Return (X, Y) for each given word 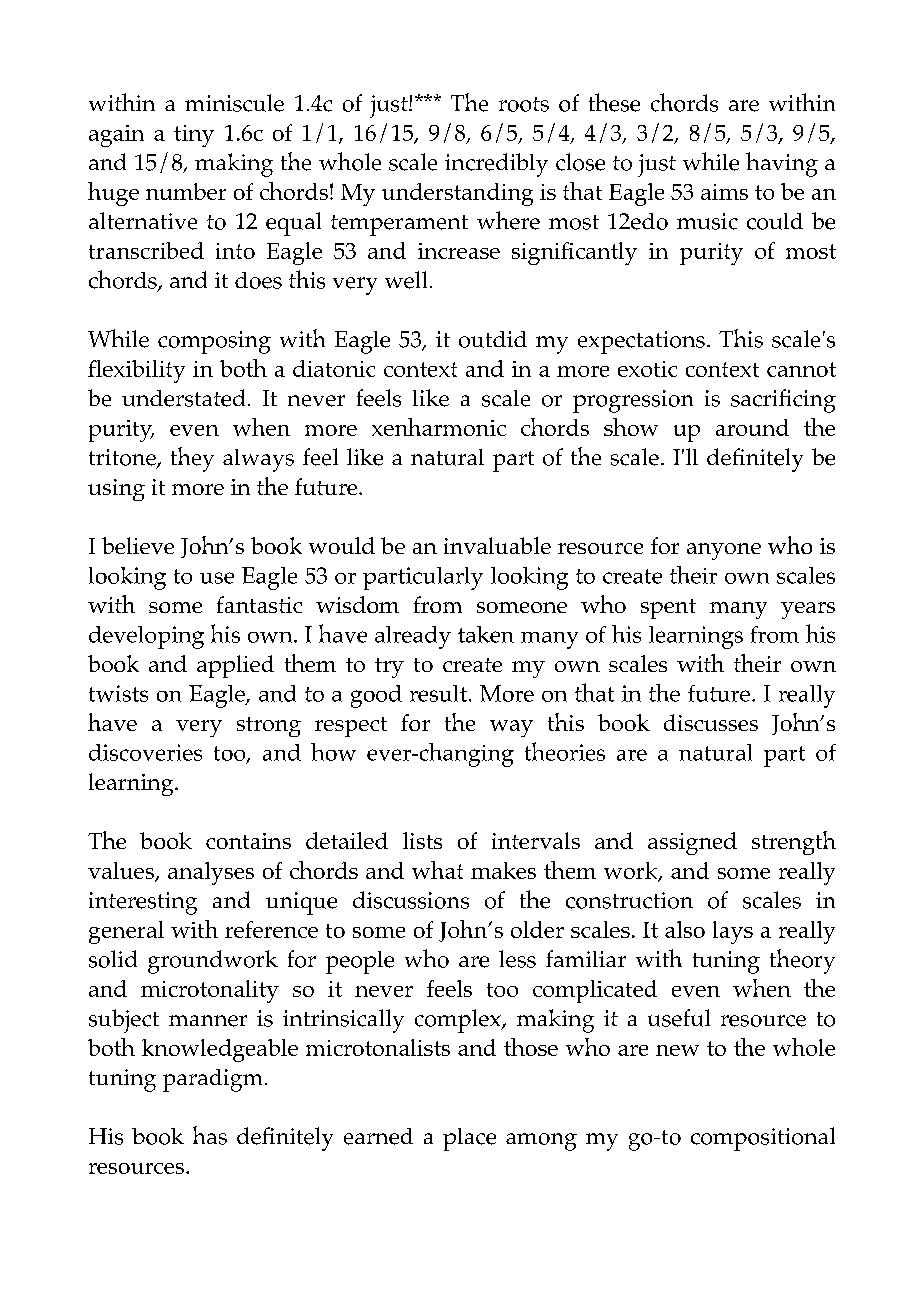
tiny (194, 136)
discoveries (145, 752)
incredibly (496, 165)
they (192, 459)
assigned (692, 843)
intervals (536, 840)
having (782, 164)
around (752, 427)
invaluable (497, 545)
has (210, 1135)
